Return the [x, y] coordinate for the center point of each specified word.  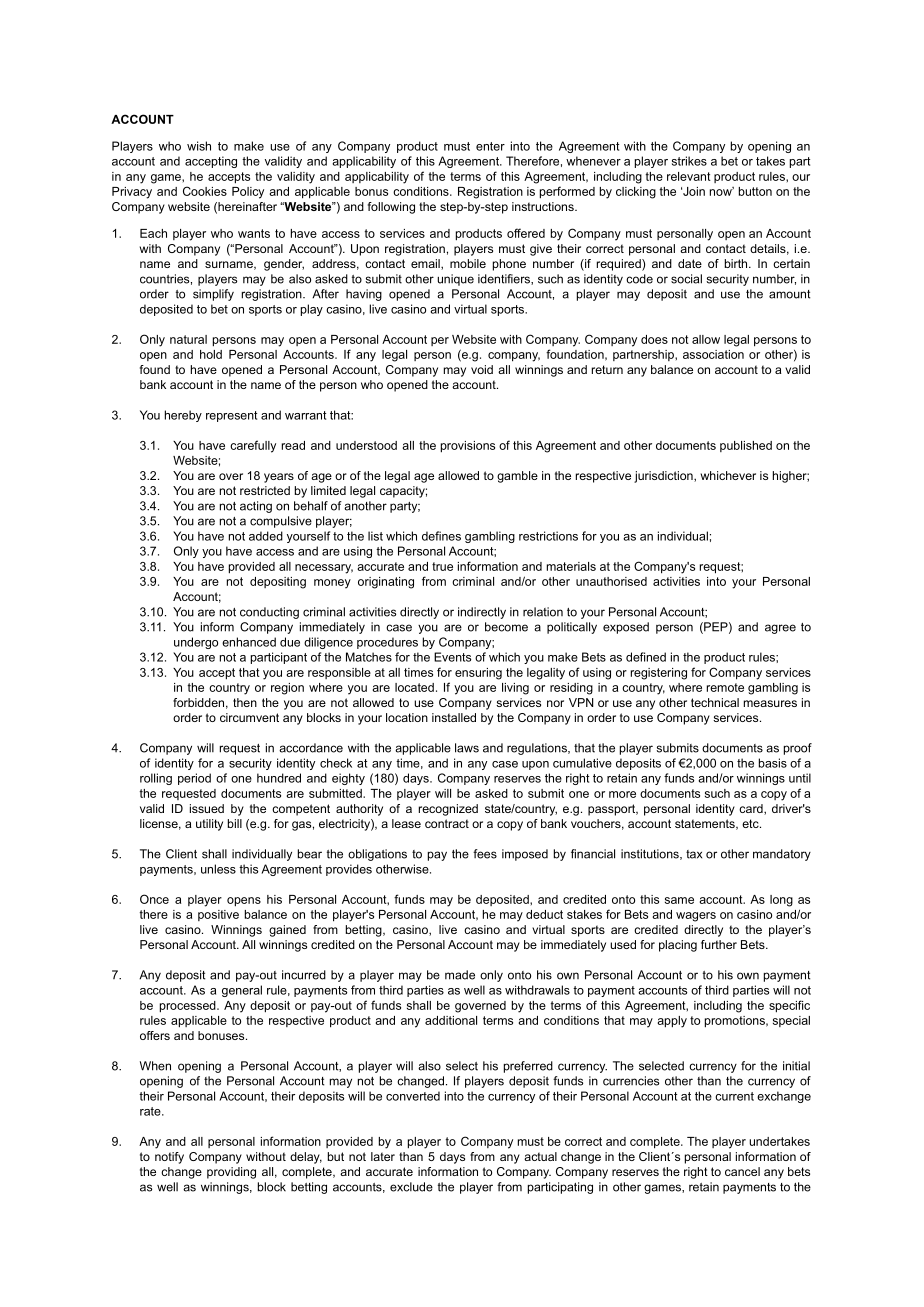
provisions [468, 447]
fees [485, 854]
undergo [196, 643]
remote [725, 687]
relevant [689, 176]
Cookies [205, 191]
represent [231, 416]
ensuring [478, 674]
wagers [696, 917]
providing [231, 1173]
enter [490, 146]
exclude [411, 1187]
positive [218, 915]
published [746, 446]
